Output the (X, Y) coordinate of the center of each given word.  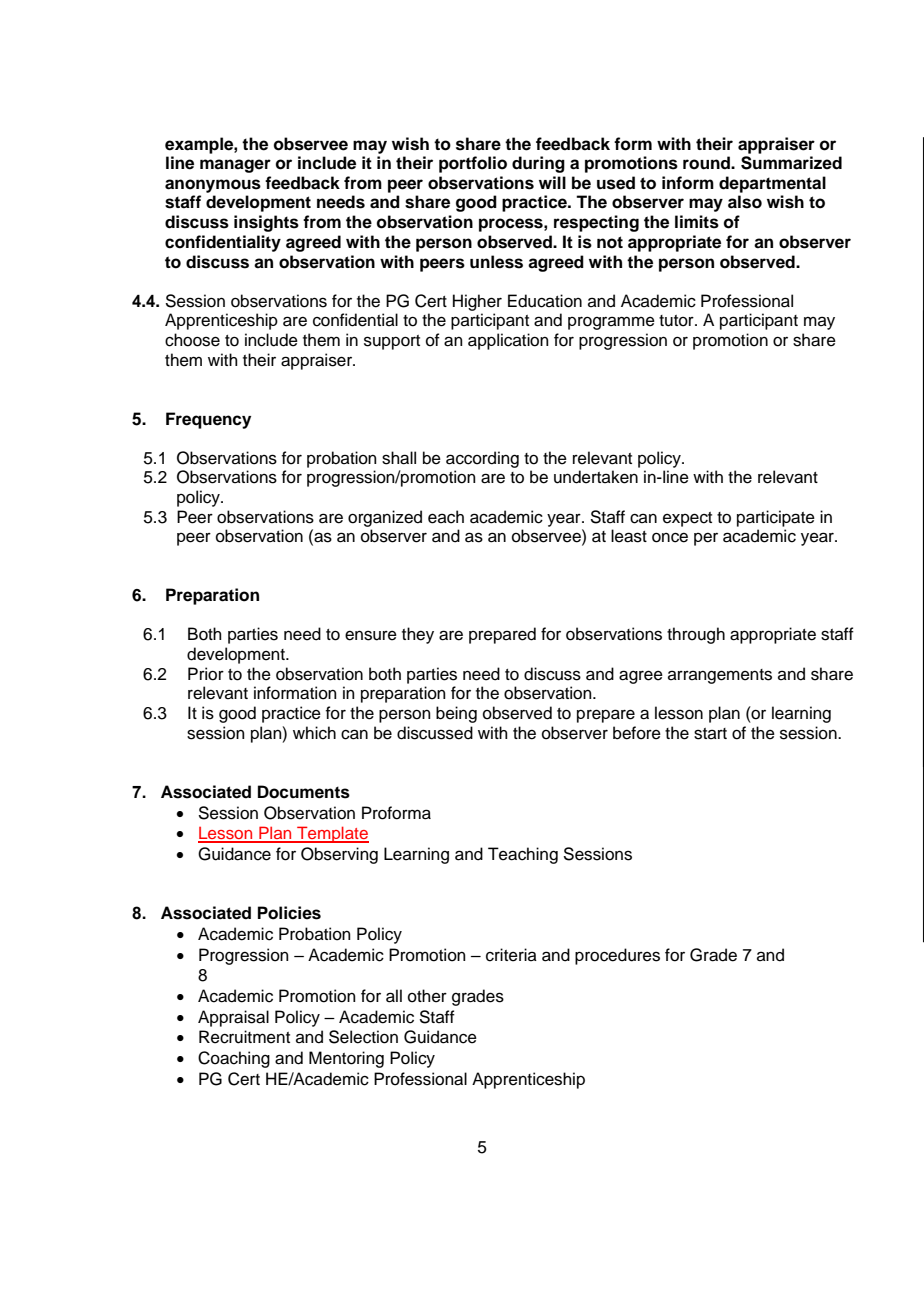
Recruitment (244, 1037)
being (456, 714)
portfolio (473, 164)
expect (687, 519)
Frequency (208, 420)
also (745, 202)
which (314, 733)
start (710, 734)
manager (235, 166)
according (482, 459)
